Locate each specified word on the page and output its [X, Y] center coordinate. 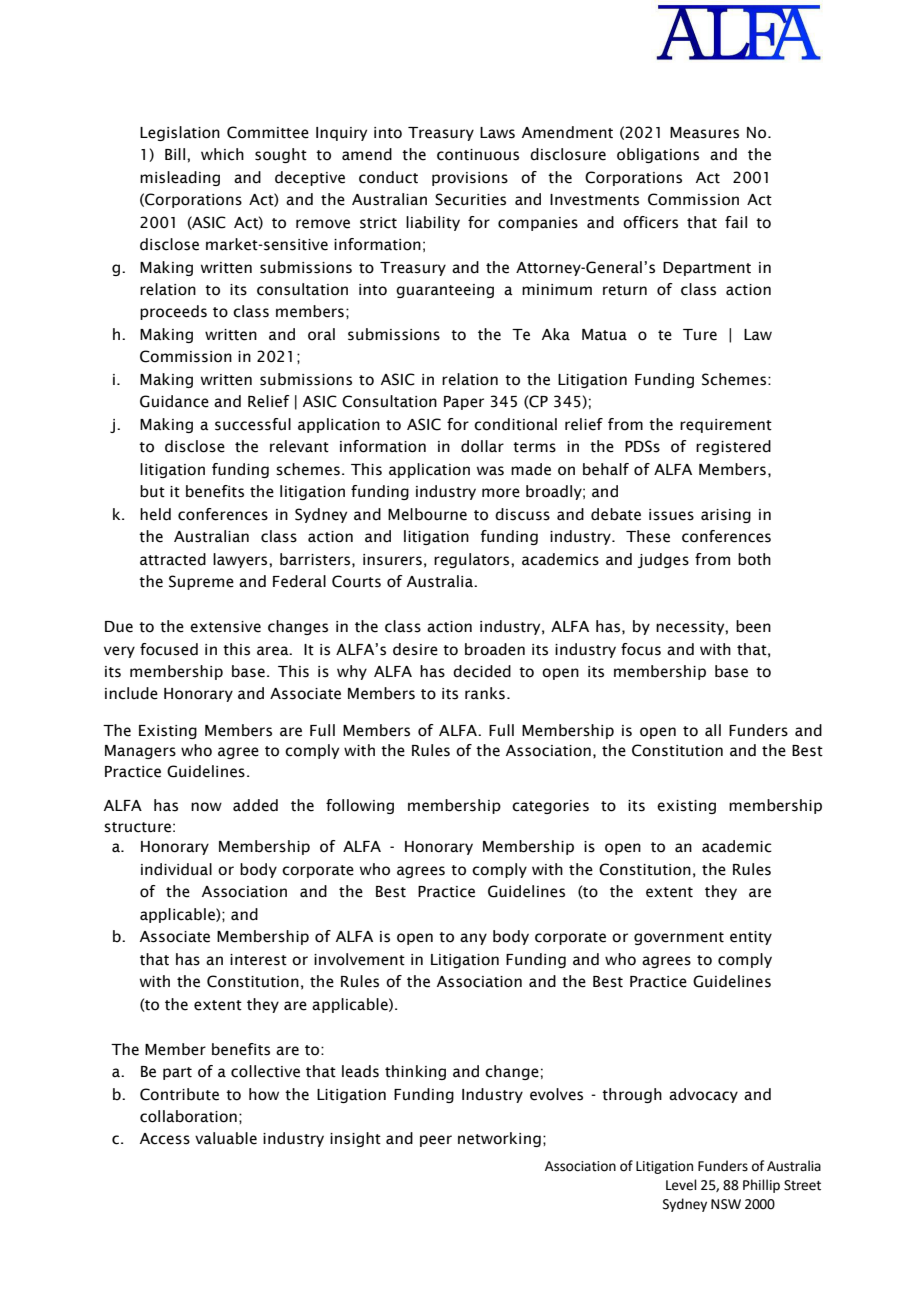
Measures [704, 133]
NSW [726, 1204]
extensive [225, 627]
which [222, 154]
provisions [470, 179]
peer [436, 1141]
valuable [226, 1138]
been [753, 626]
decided [482, 671]
